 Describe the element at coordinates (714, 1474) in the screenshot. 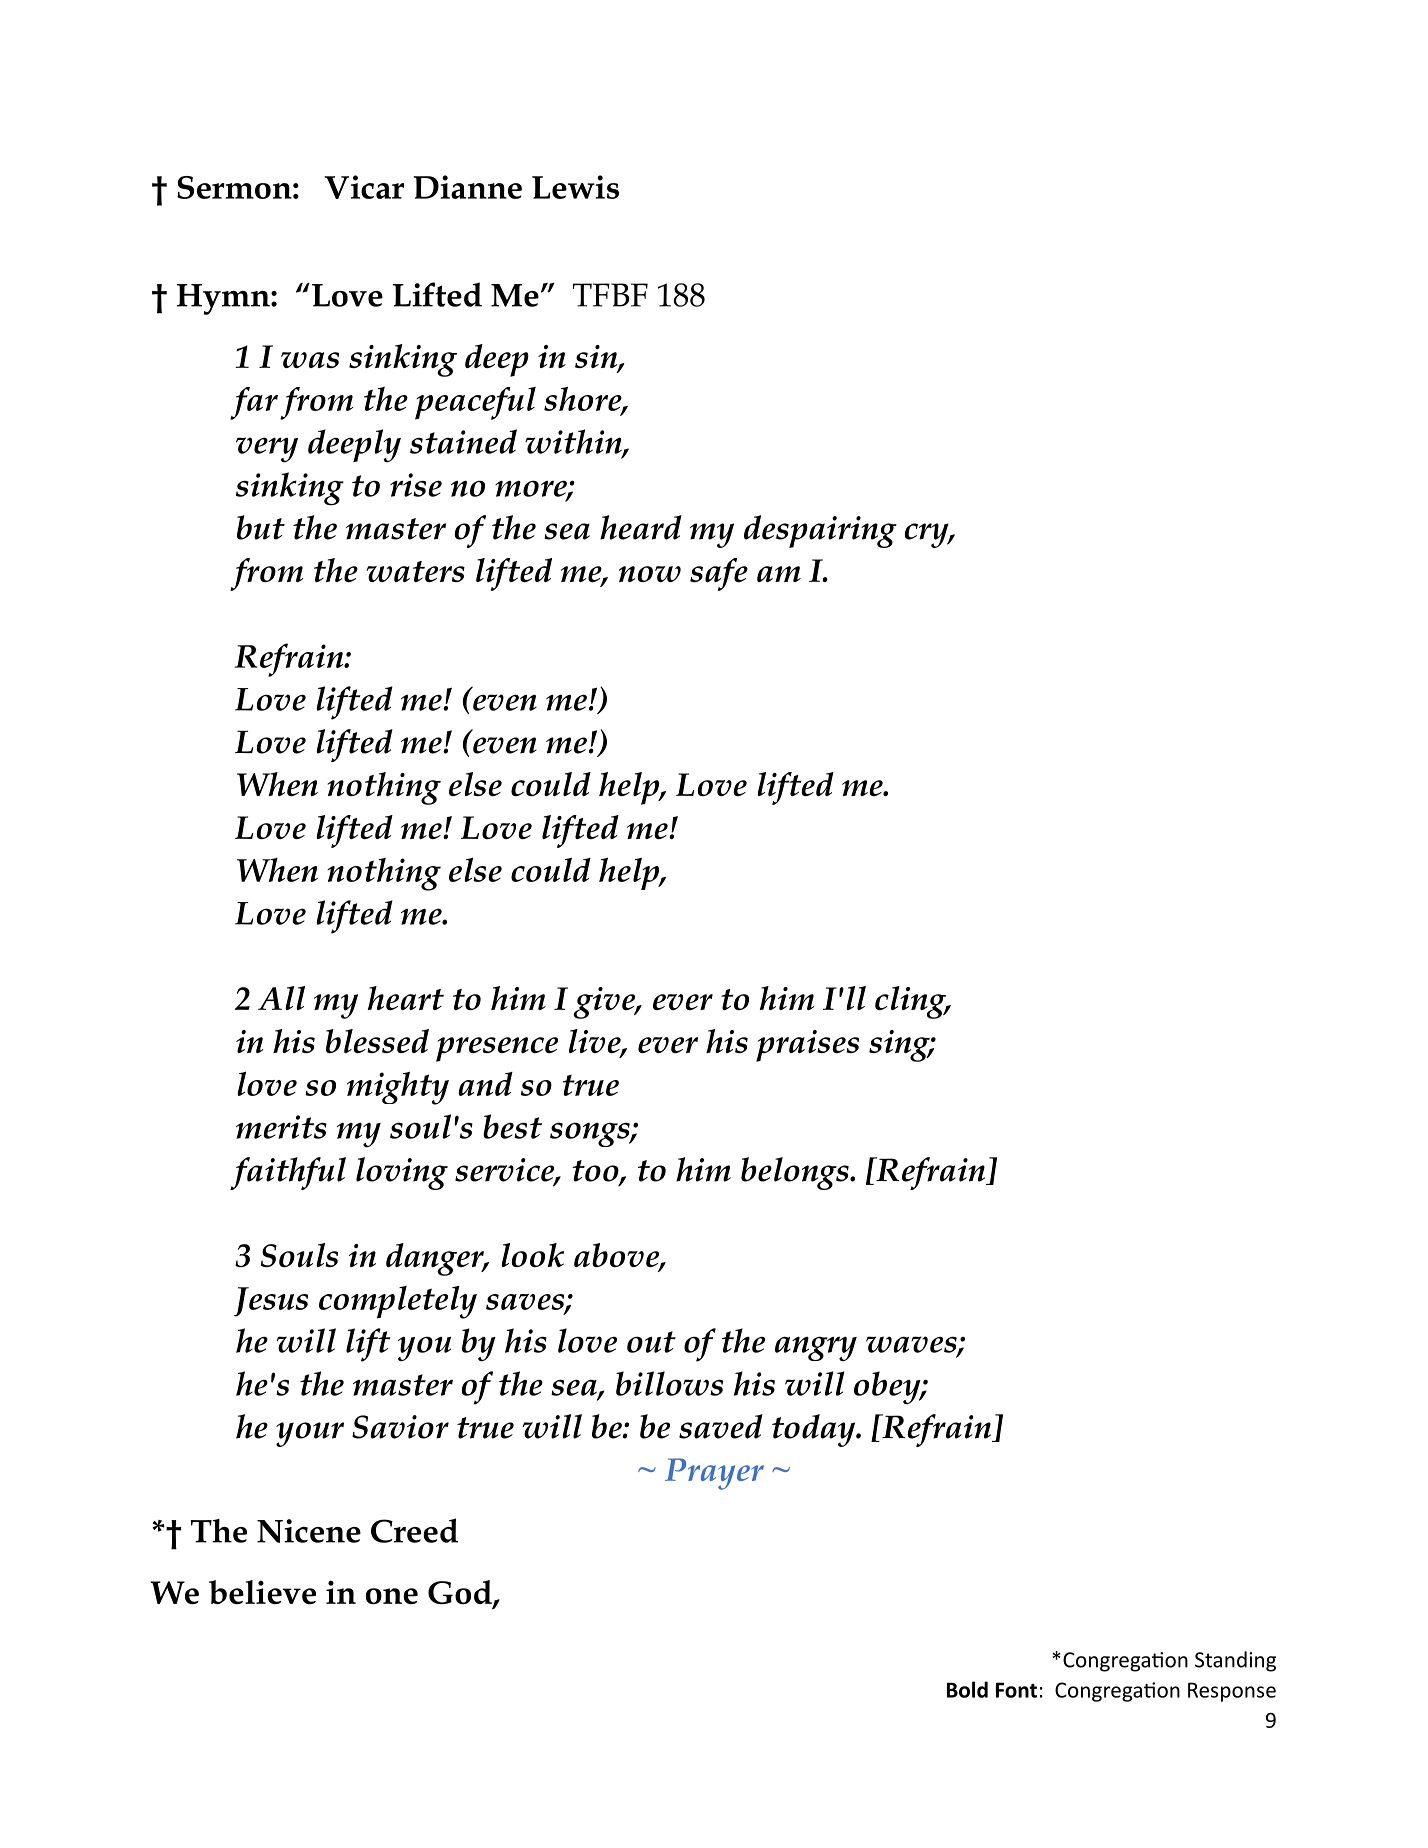

I see `Prayer` at that location.
